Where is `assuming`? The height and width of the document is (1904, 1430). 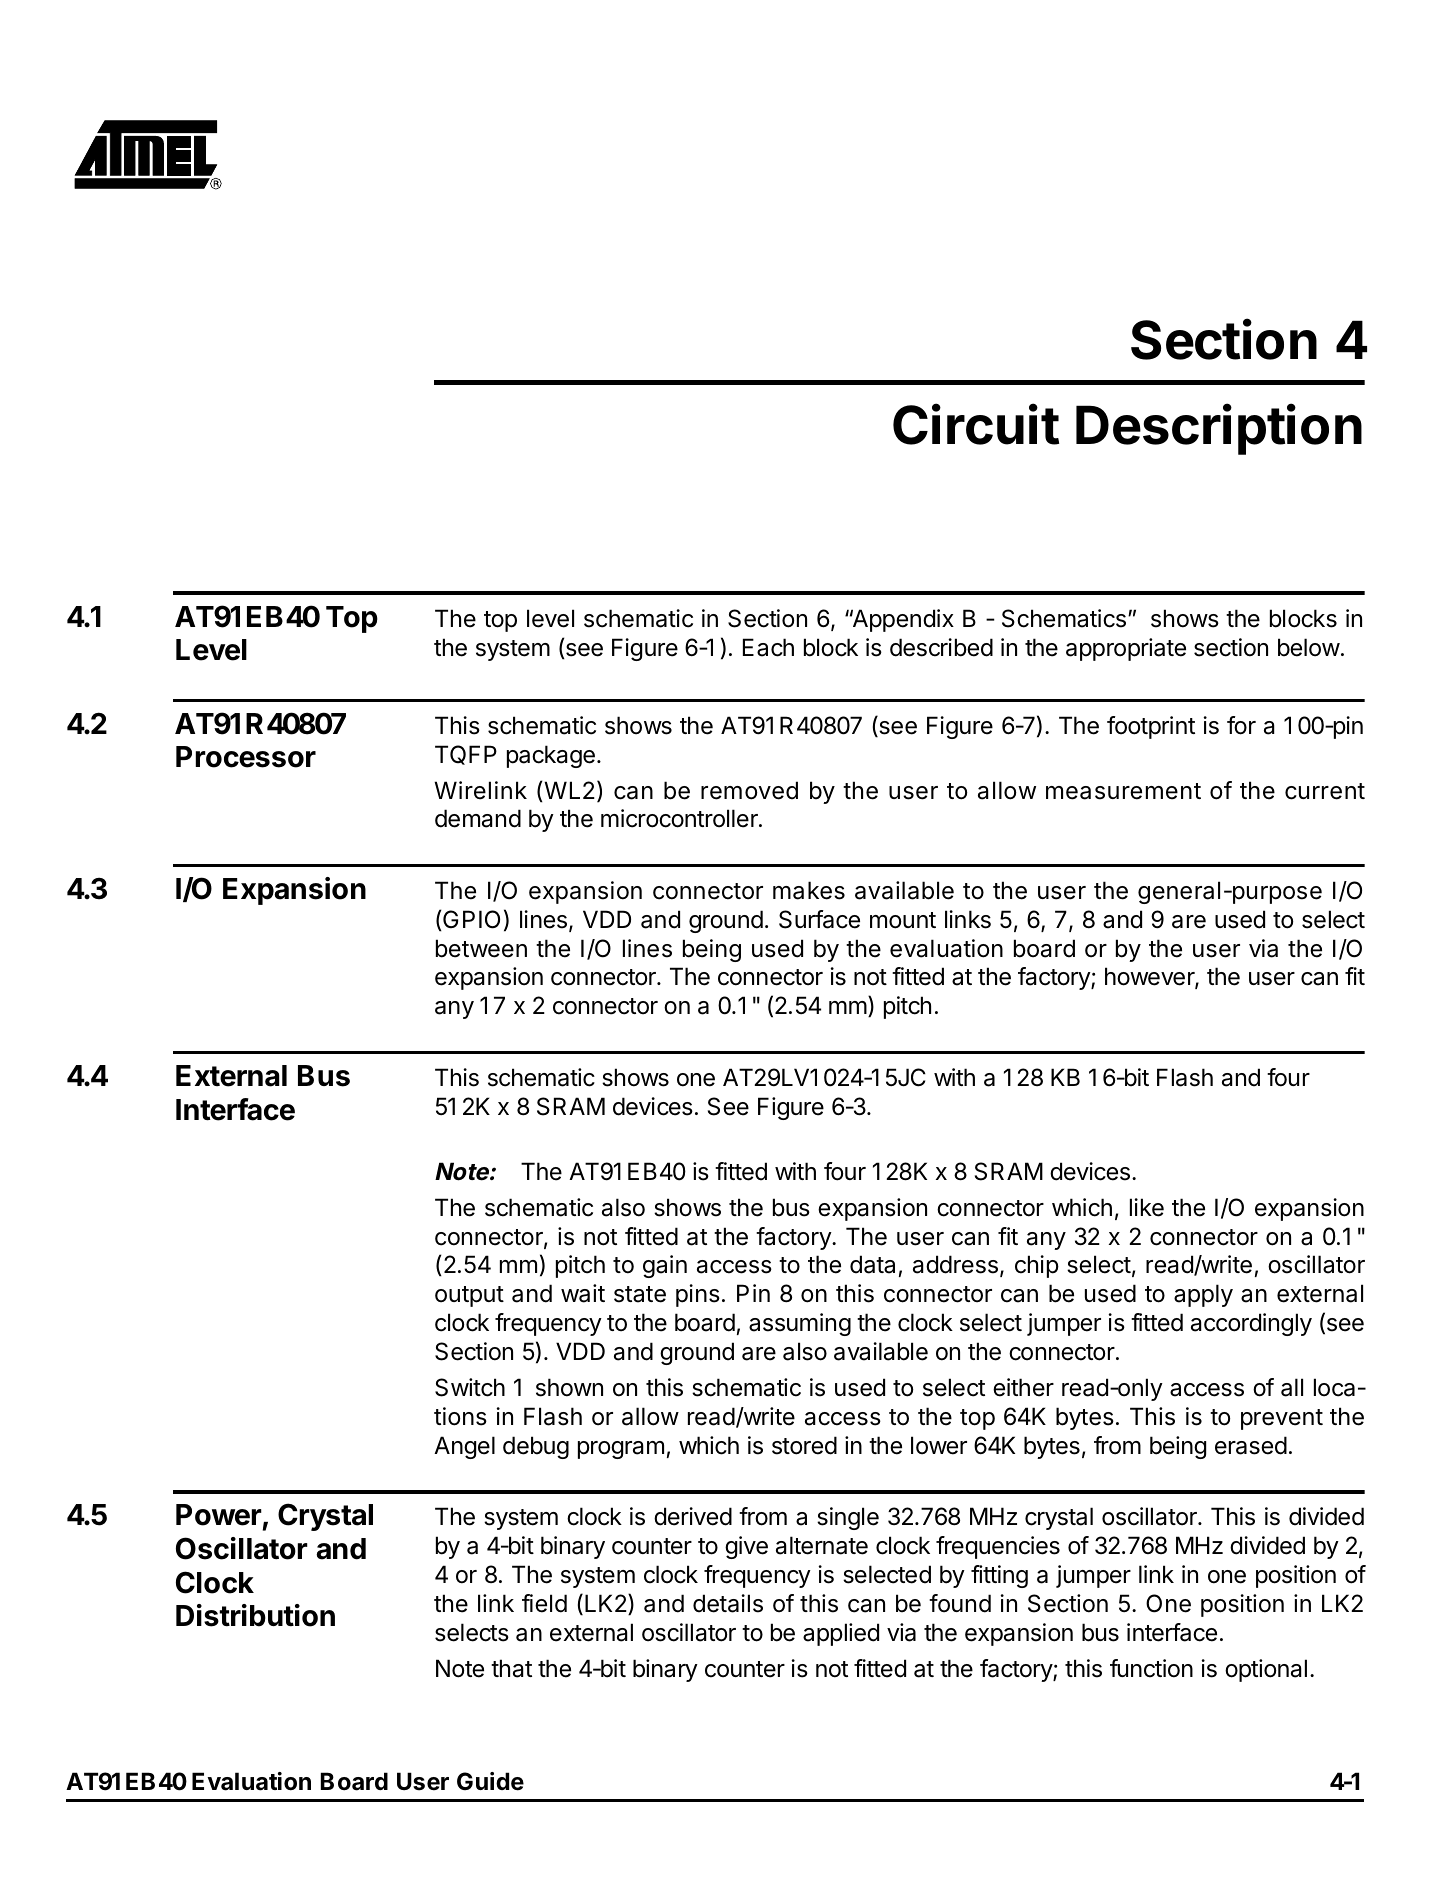
assuming is located at coordinates (800, 1324).
